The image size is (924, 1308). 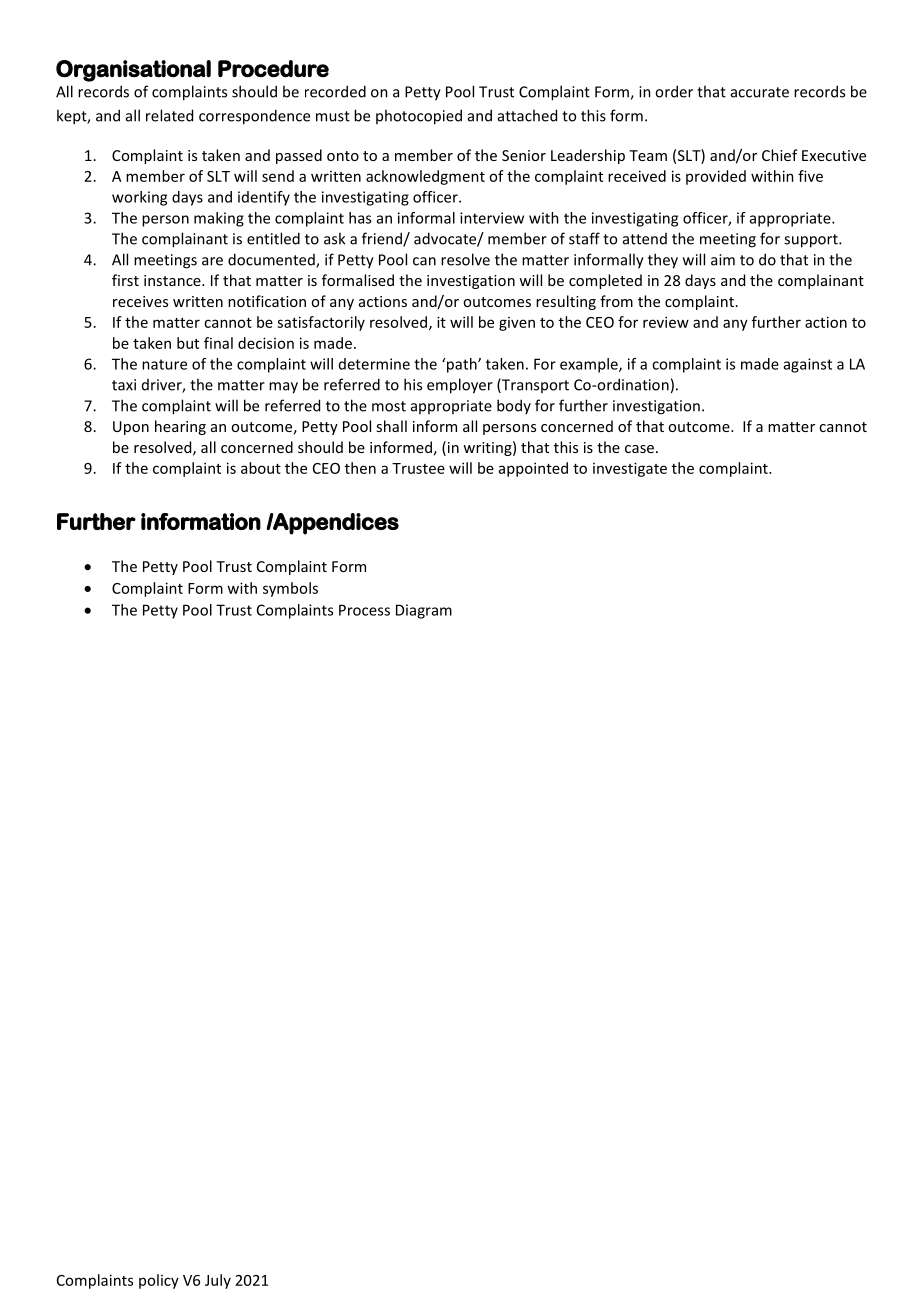 What do you see at coordinates (218, 1281) in the screenshot?
I see `July` at bounding box center [218, 1281].
